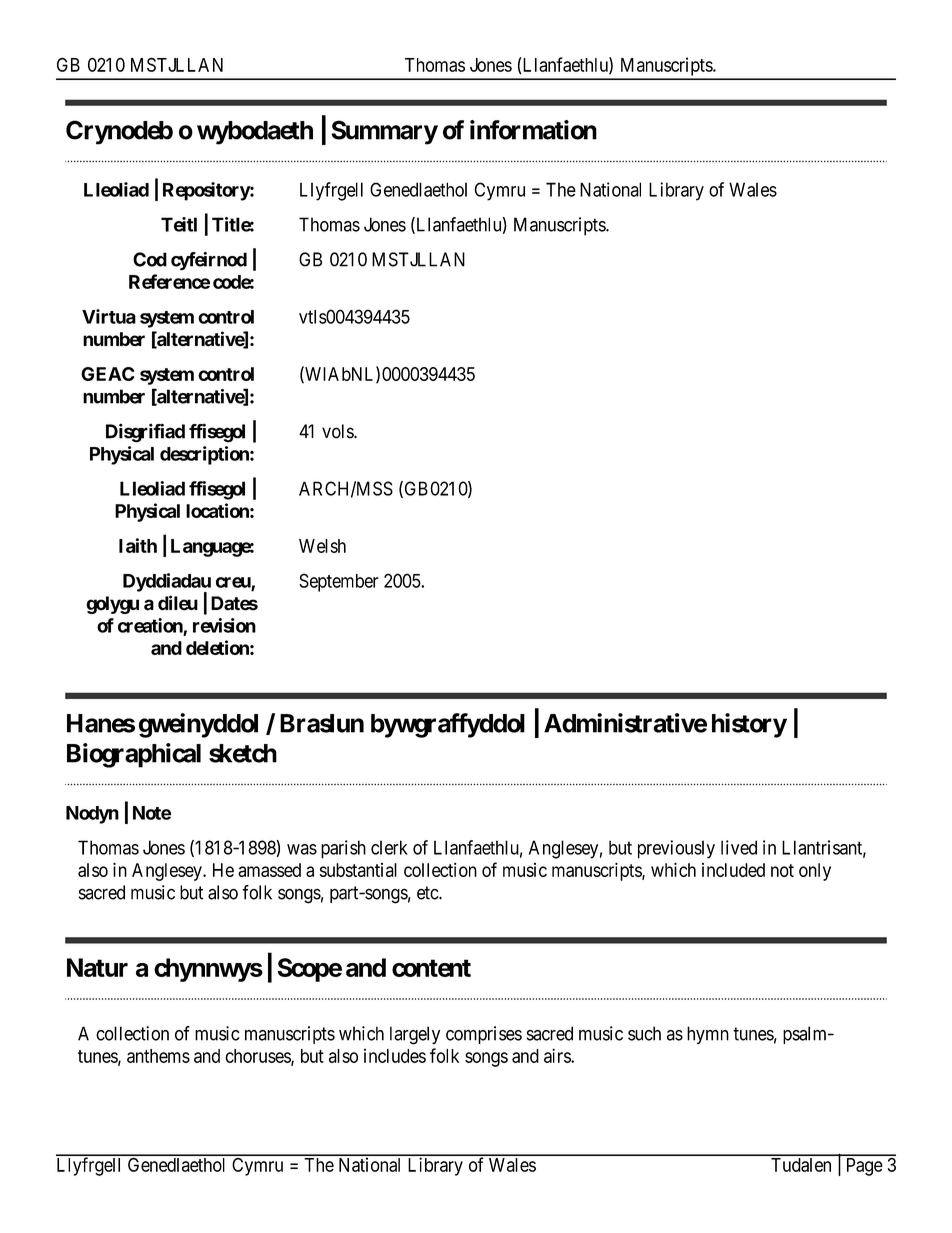 This image has height=1233, width=952. What do you see at coordinates (338, 431) in the image?
I see `vols` at bounding box center [338, 431].
